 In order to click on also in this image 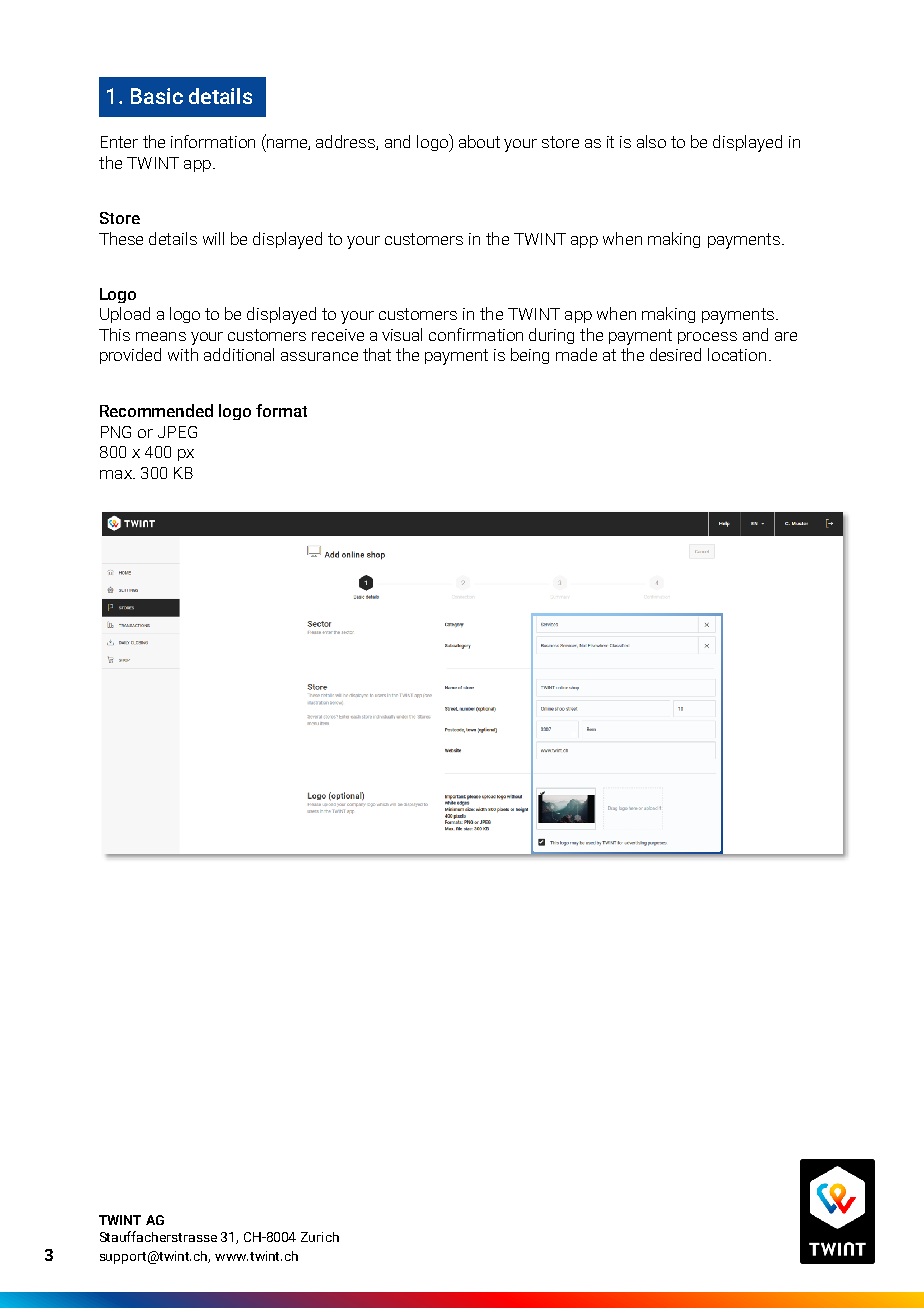, I will do `click(651, 141)`.
